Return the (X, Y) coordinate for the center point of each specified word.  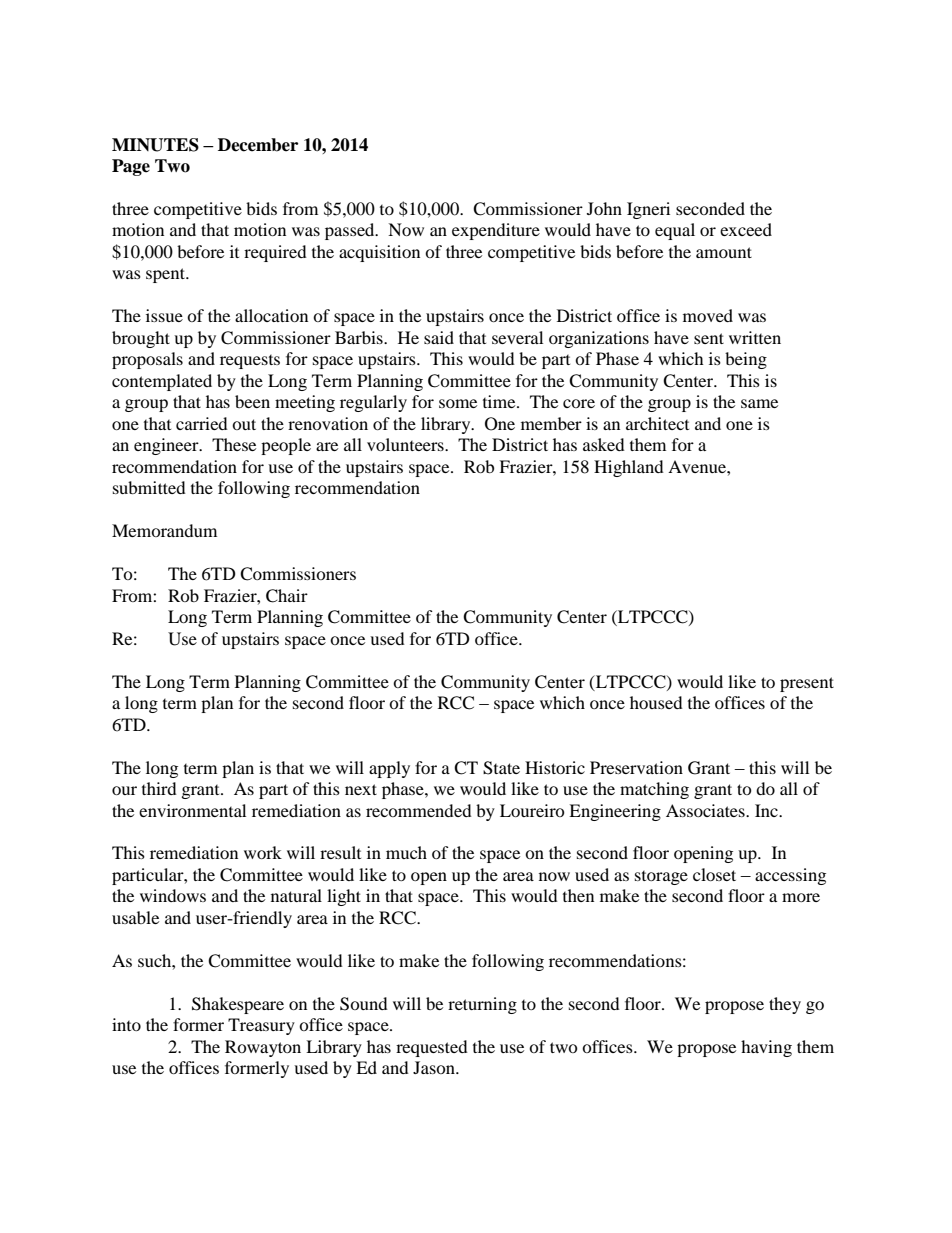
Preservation (636, 767)
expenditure (496, 231)
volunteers (406, 444)
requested (432, 1048)
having (766, 1048)
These (234, 444)
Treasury (261, 1026)
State (501, 768)
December (258, 145)
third (159, 788)
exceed (746, 229)
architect (657, 423)
